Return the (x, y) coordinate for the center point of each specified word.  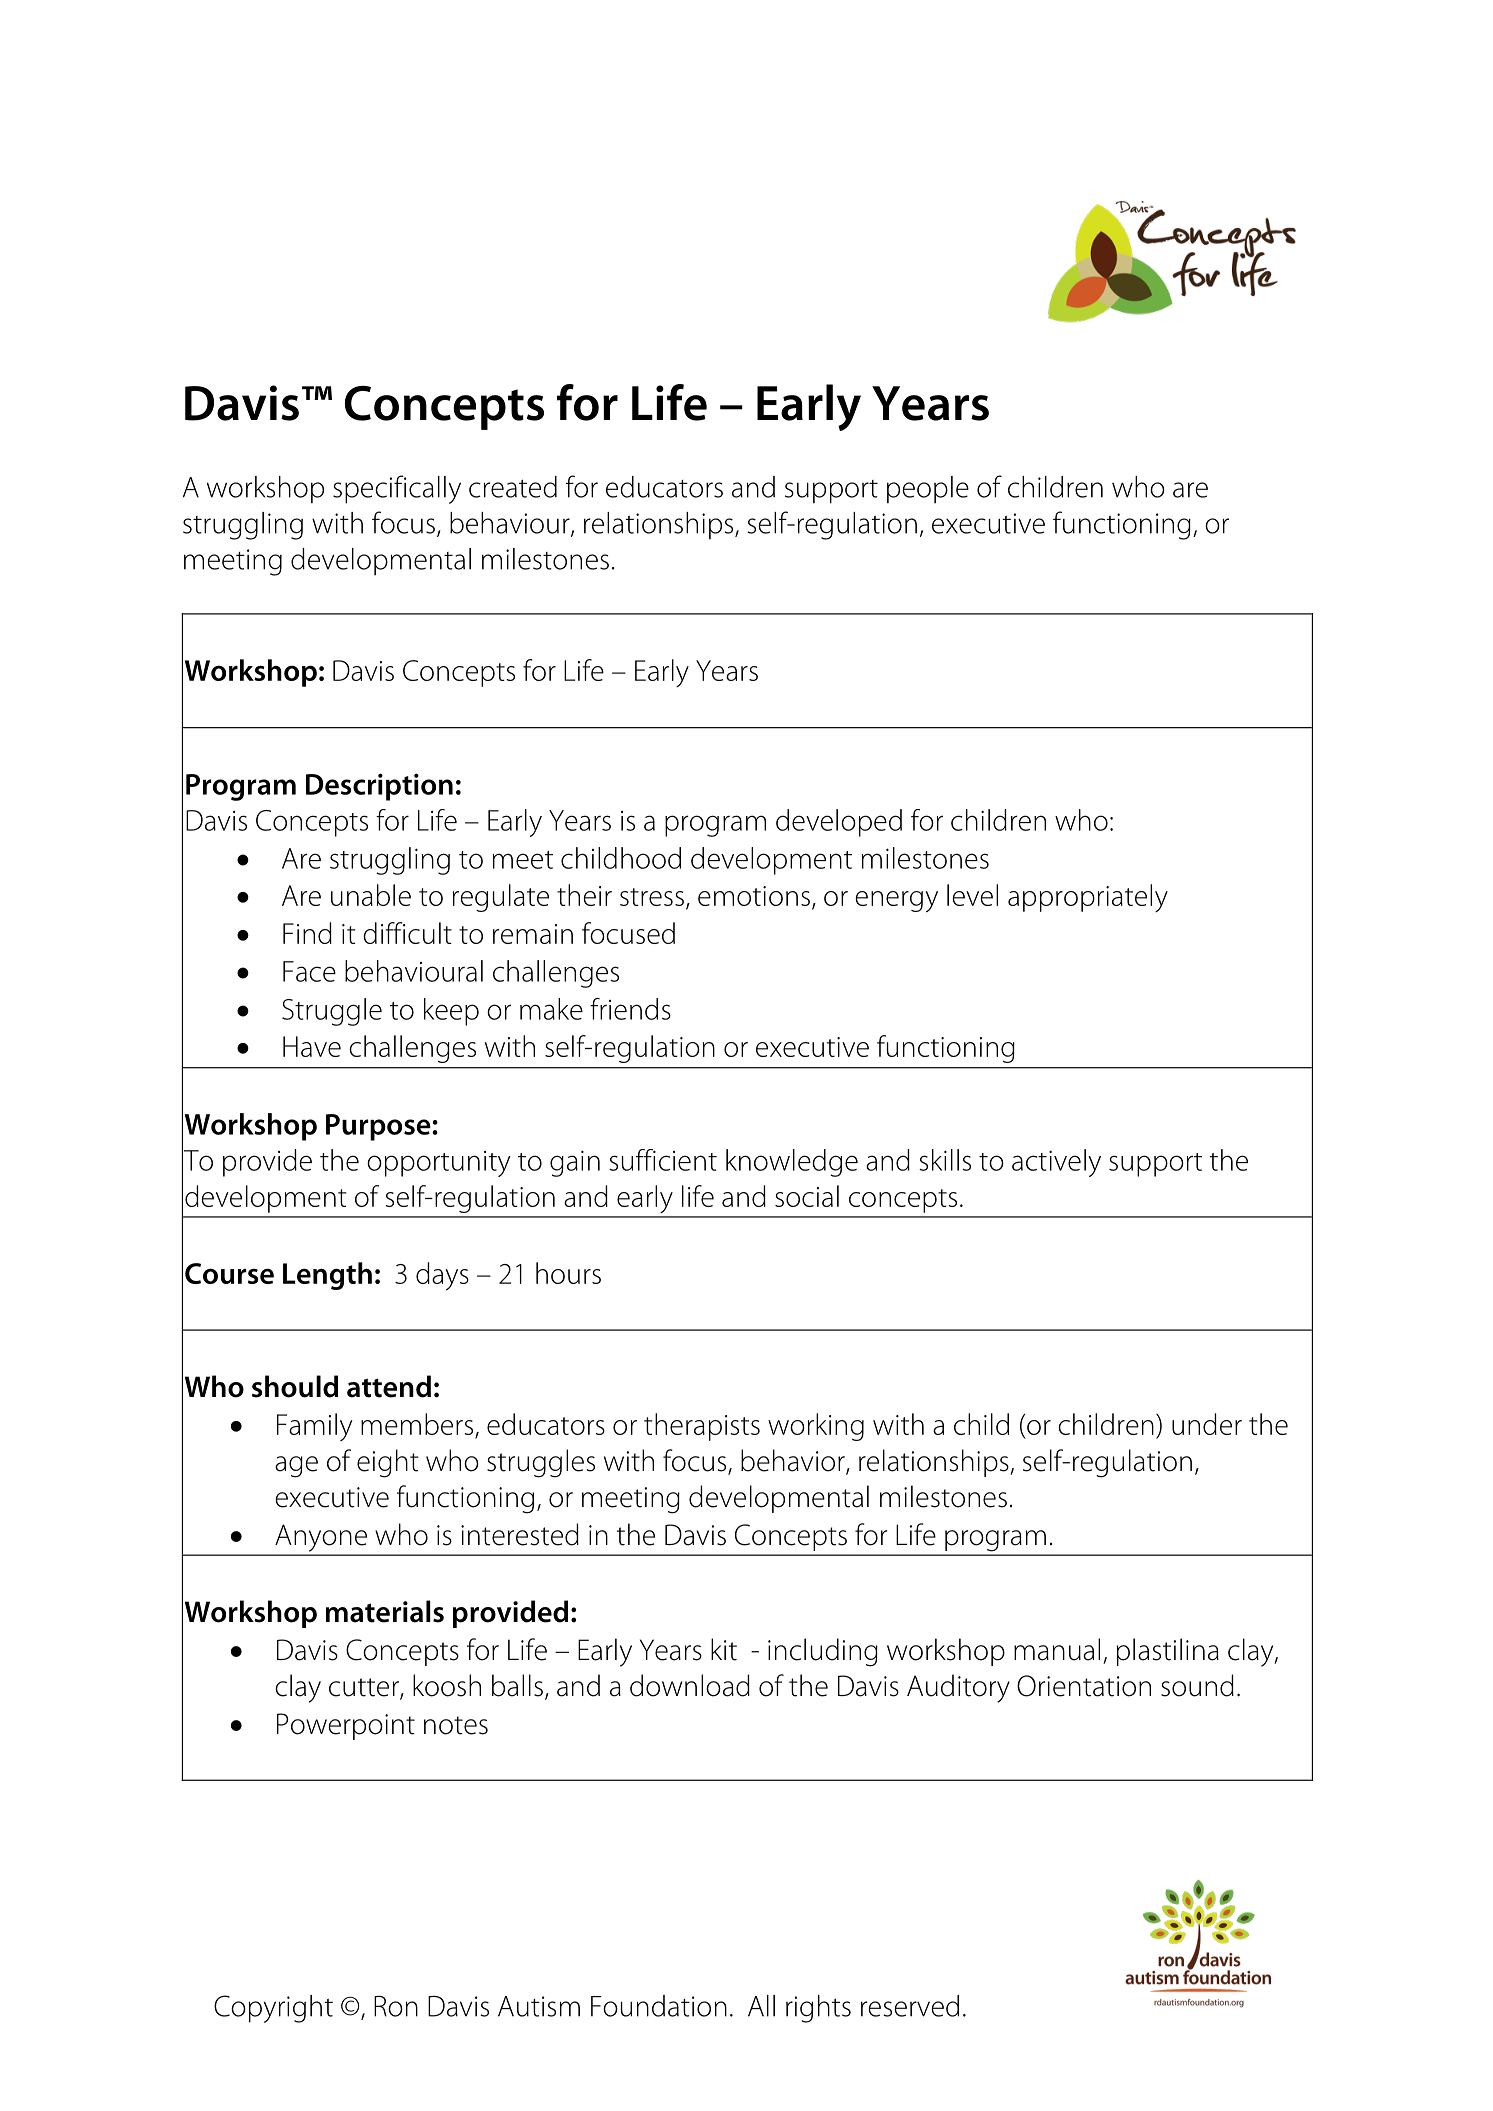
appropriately (1088, 898)
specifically (397, 489)
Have (312, 1046)
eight (388, 1463)
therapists (702, 1427)
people (928, 489)
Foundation (659, 2006)
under (1207, 1424)
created (513, 487)
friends (630, 1009)
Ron (396, 2006)
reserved (910, 2006)
